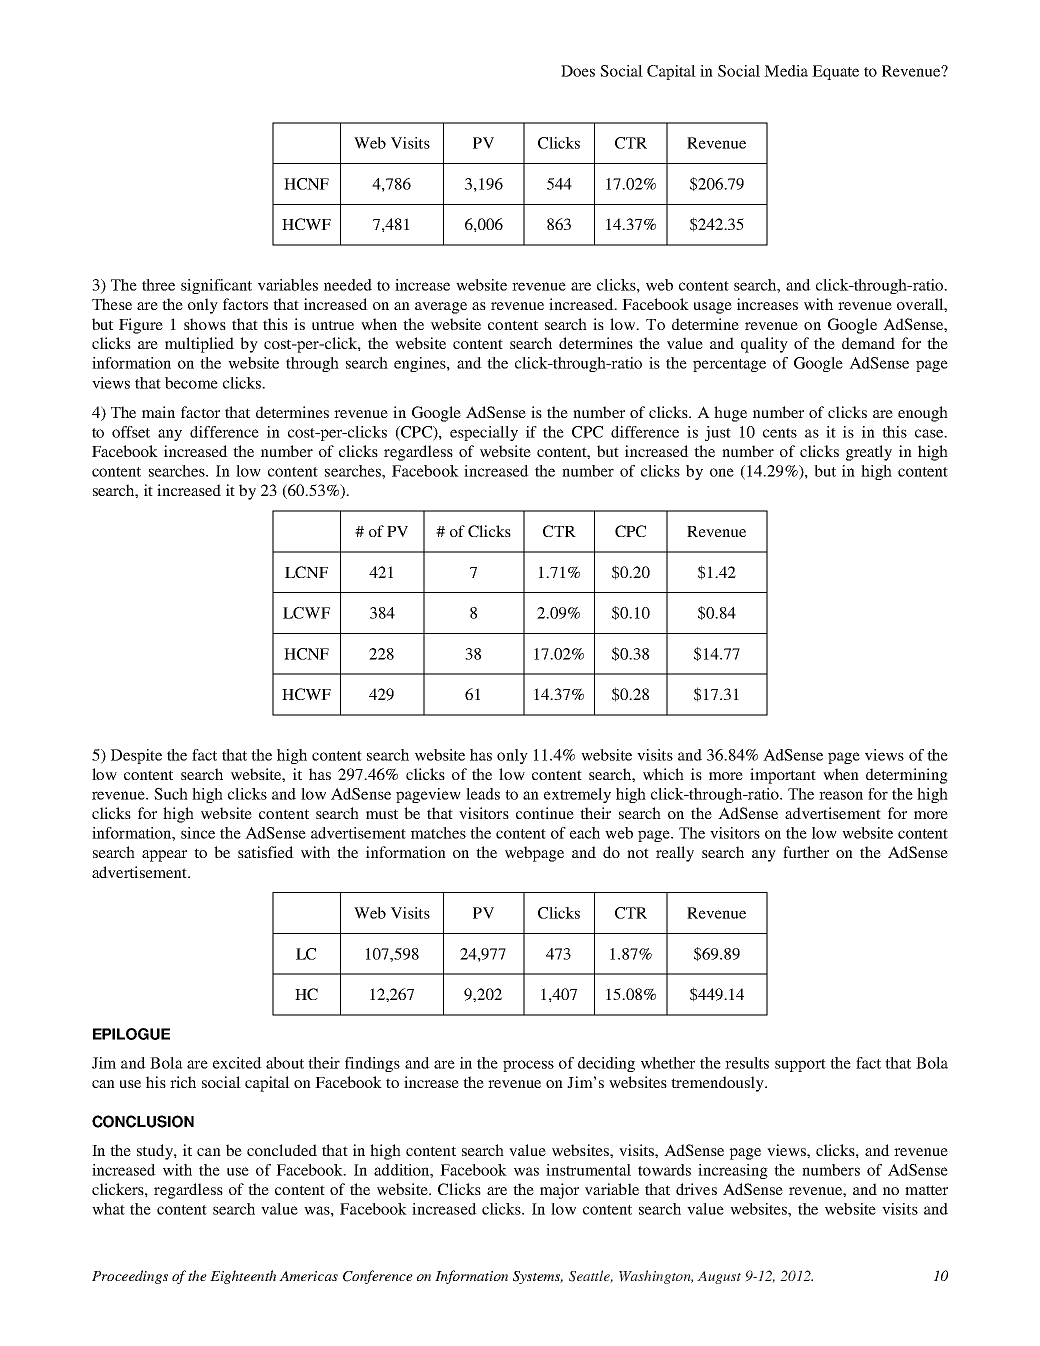 The height and width of the screenshot is (1346, 1040). Describe the element at coordinates (578, 71) in the screenshot. I see `Does` at that location.
